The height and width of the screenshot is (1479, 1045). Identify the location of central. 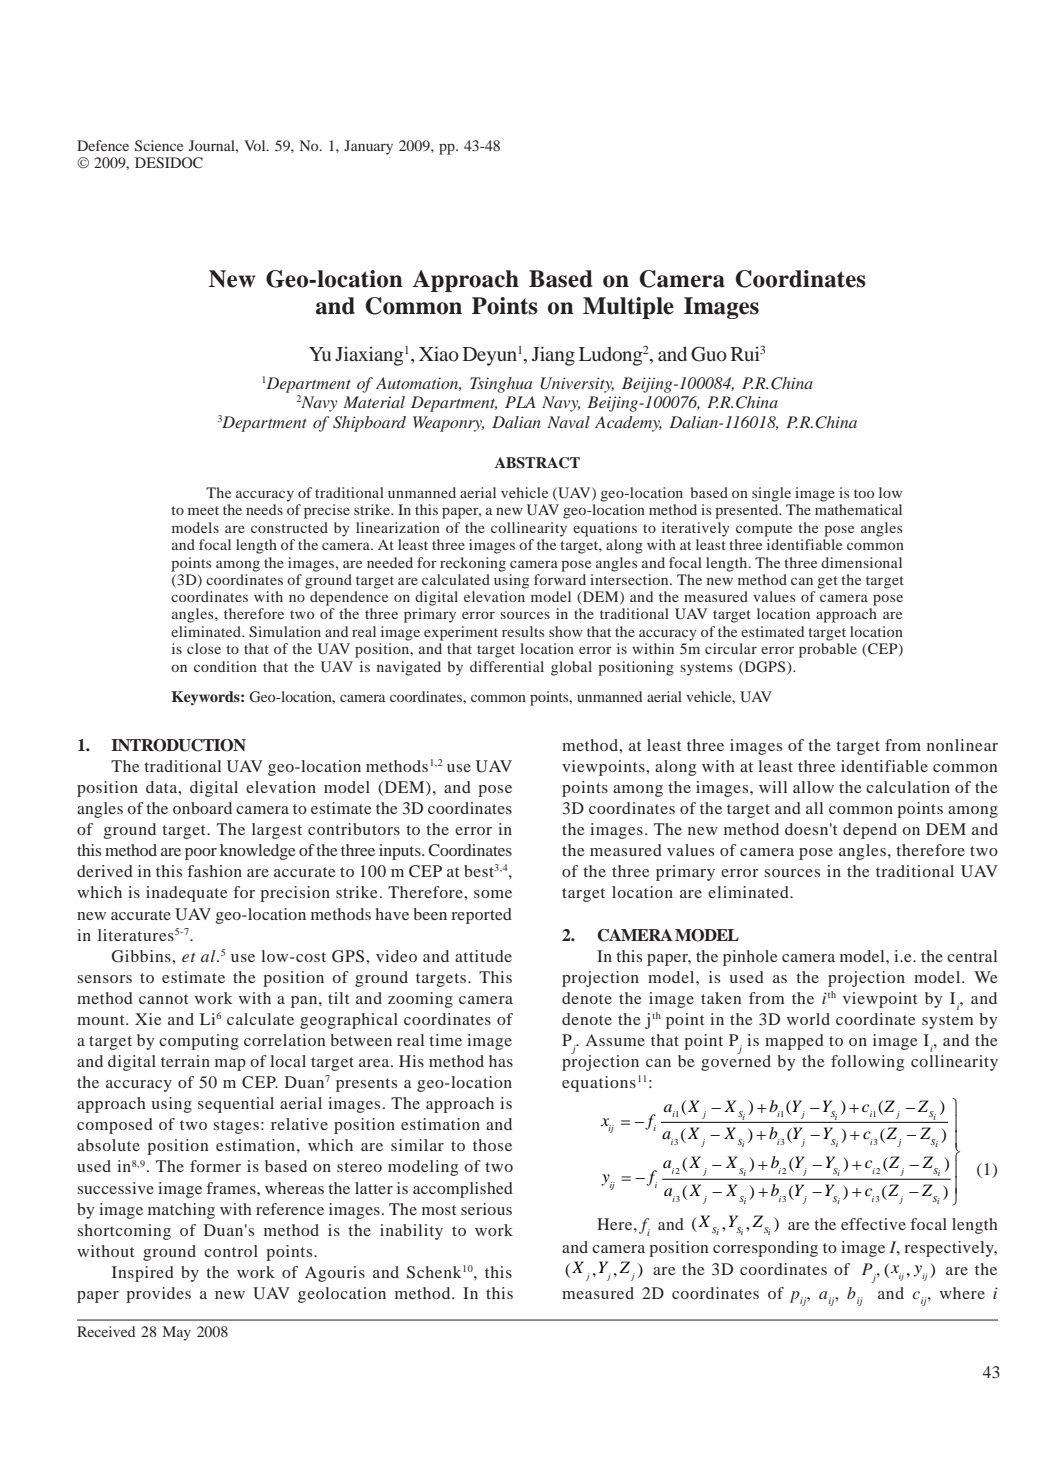
(972, 956).
